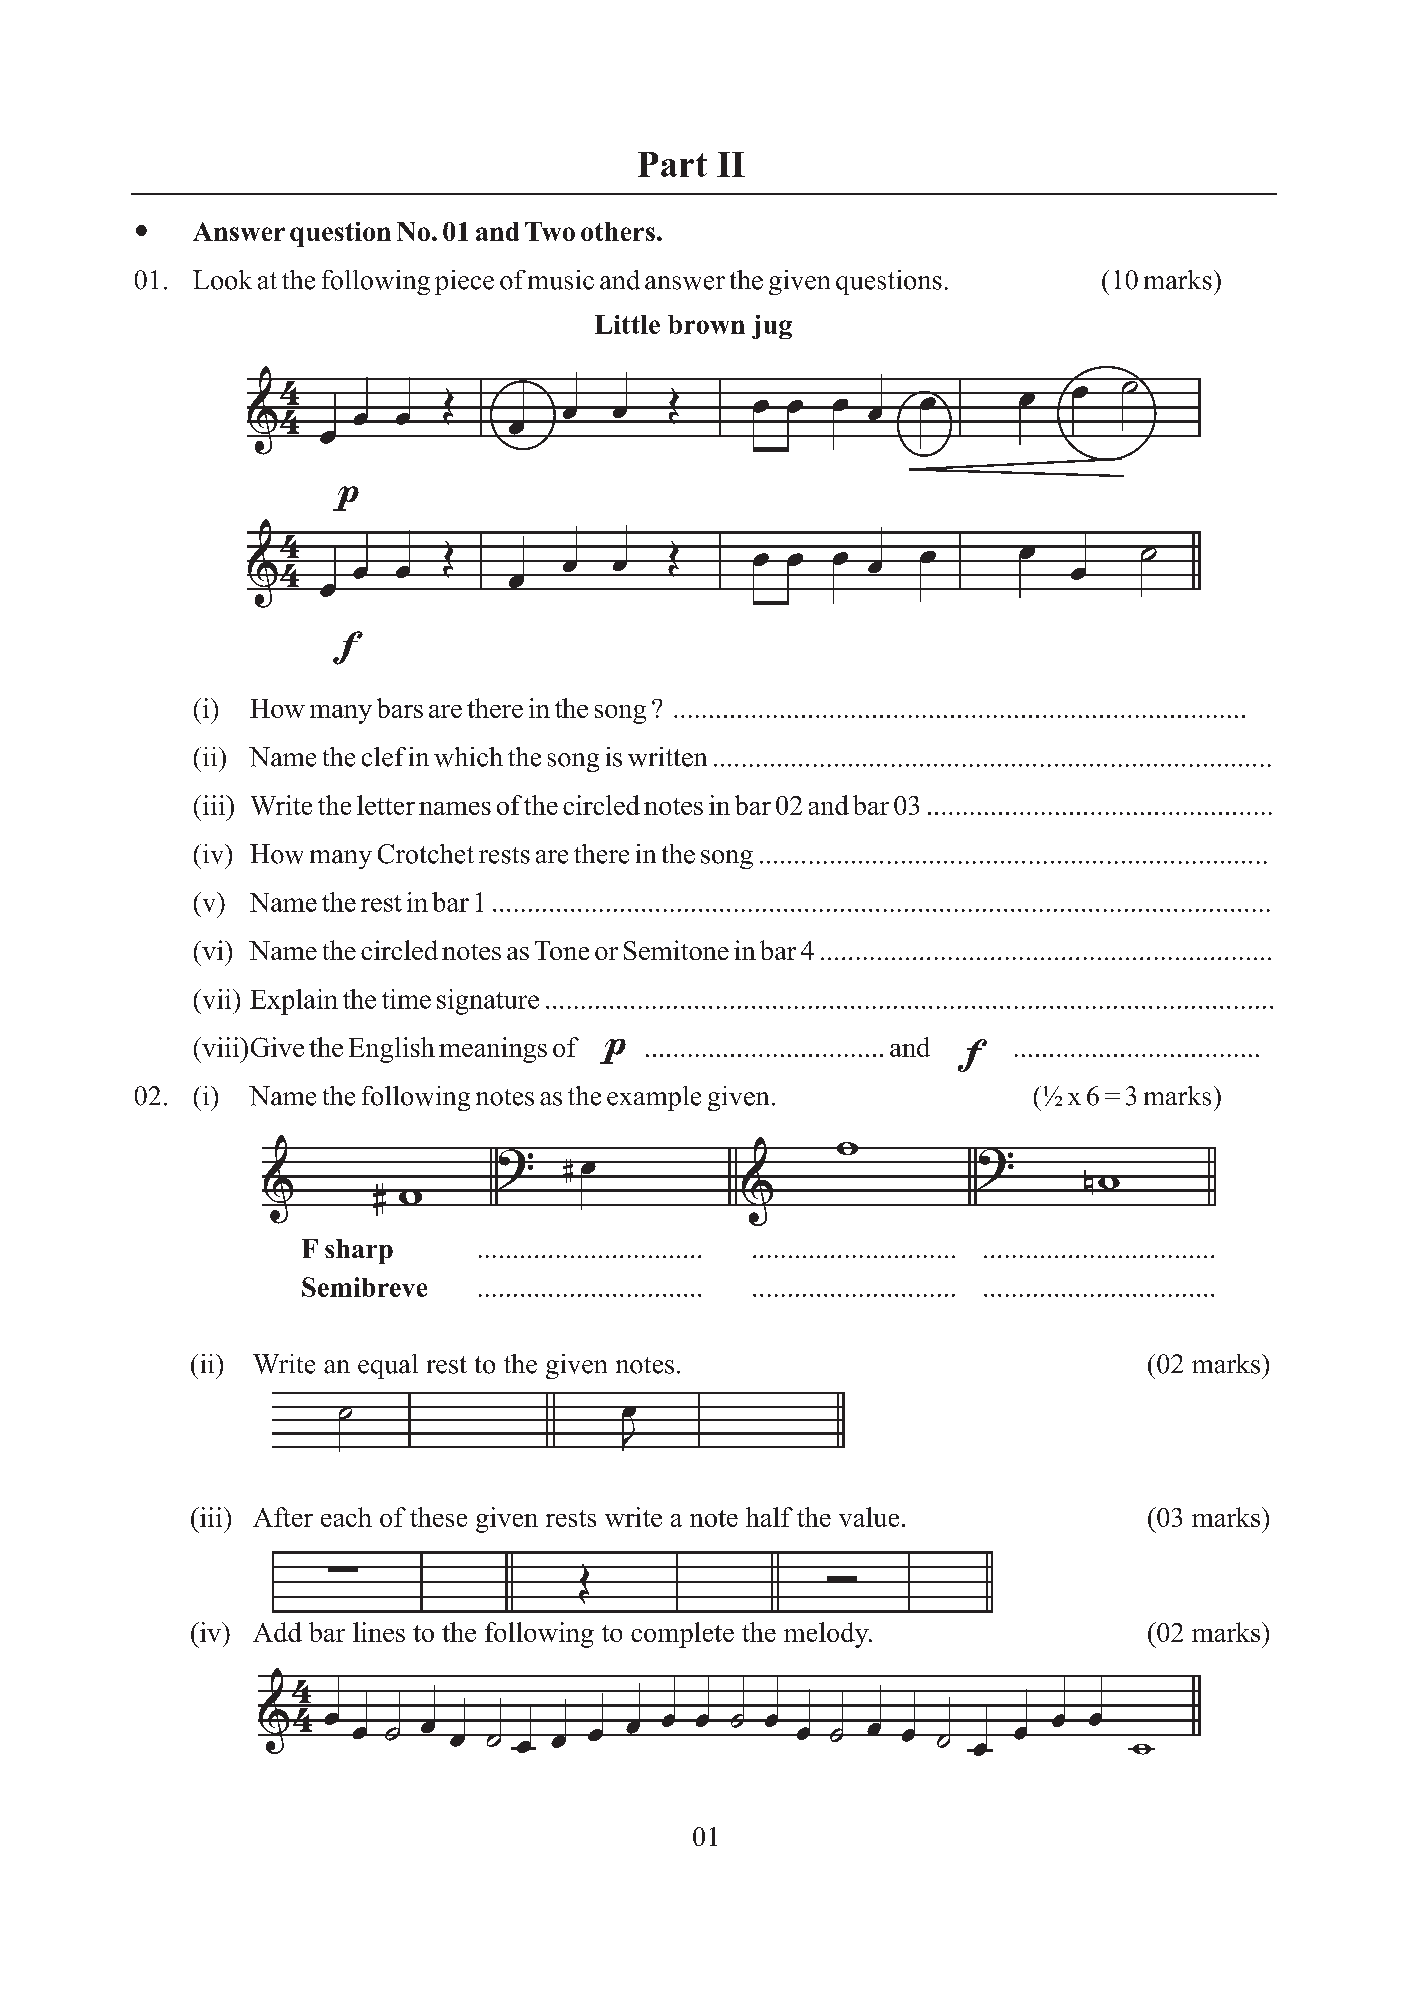 The width and height of the screenshot is (1408, 1992). I want to click on signature, so click(488, 1002).
